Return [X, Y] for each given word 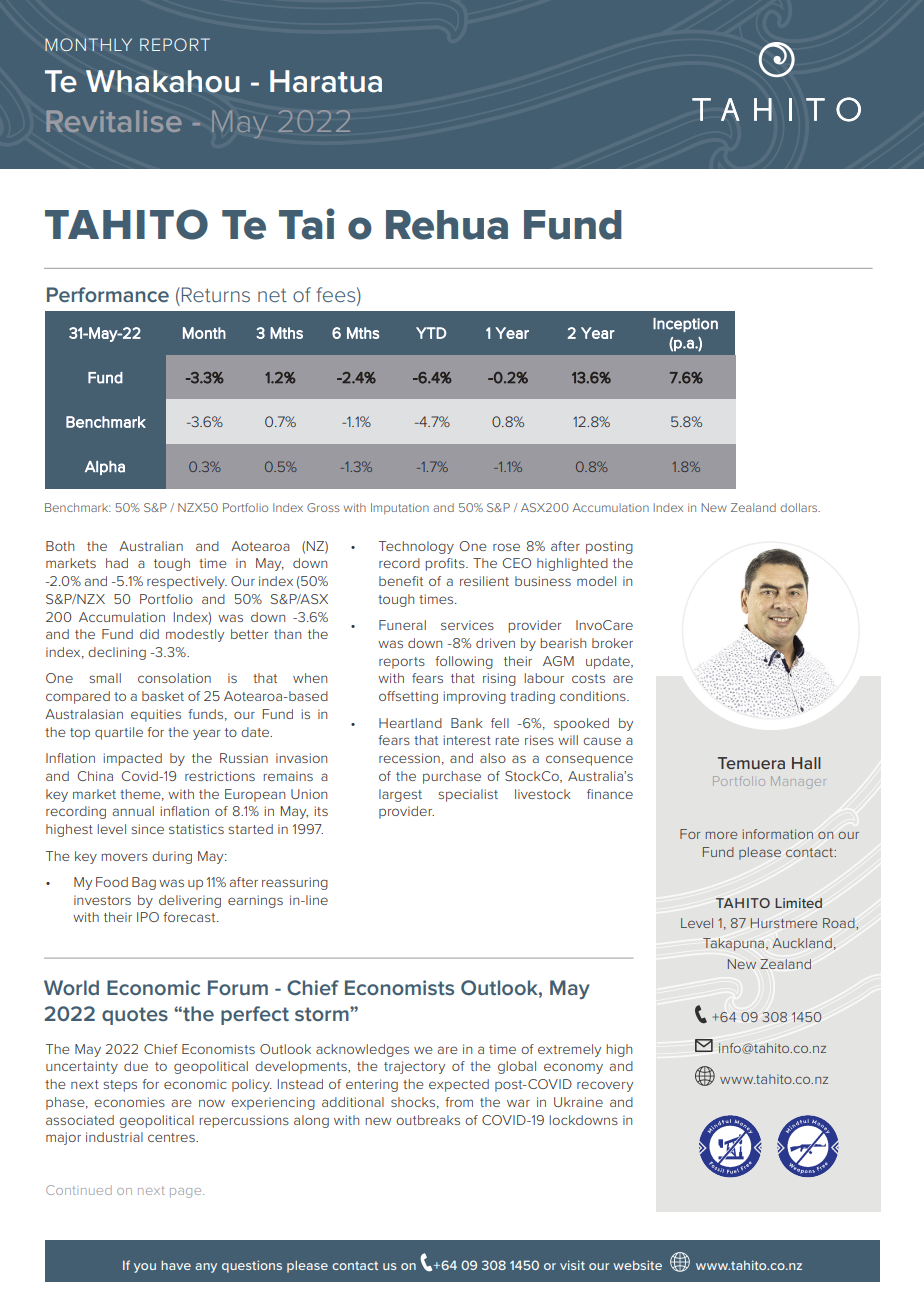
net [272, 295]
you [145, 1268]
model [596, 581]
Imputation [400, 508]
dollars [800, 507]
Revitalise [114, 121]
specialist [468, 795]
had [117, 563]
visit [572, 1265]
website [637, 1265]
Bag [144, 883]
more [721, 835]
